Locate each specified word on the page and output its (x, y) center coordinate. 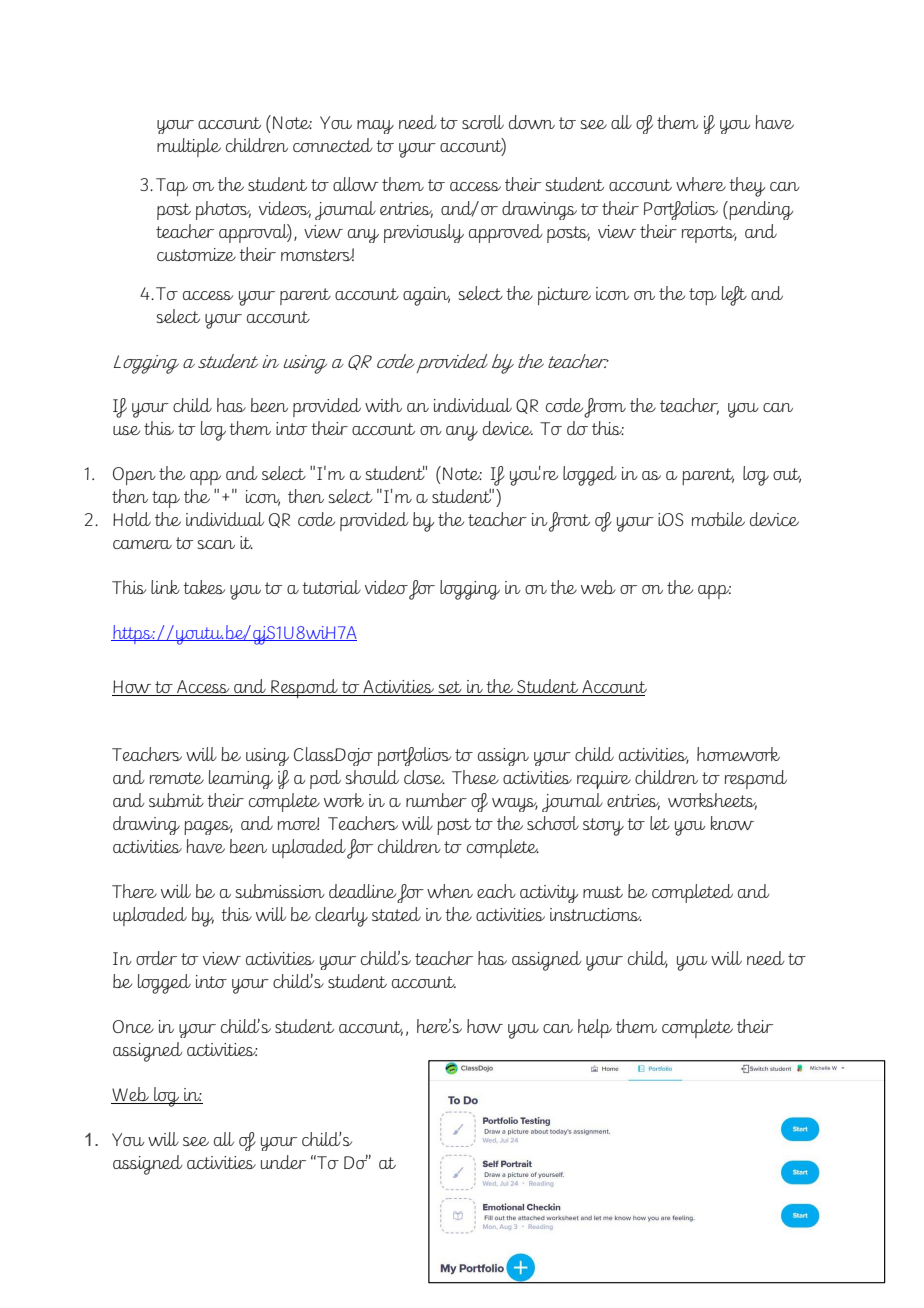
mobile (718, 519)
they (747, 187)
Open (134, 476)
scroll (483, 122)
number (436, 800)
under (283, 1162)
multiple (189, 147)
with (383, 405)
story (603, 827)
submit (176, 800)
